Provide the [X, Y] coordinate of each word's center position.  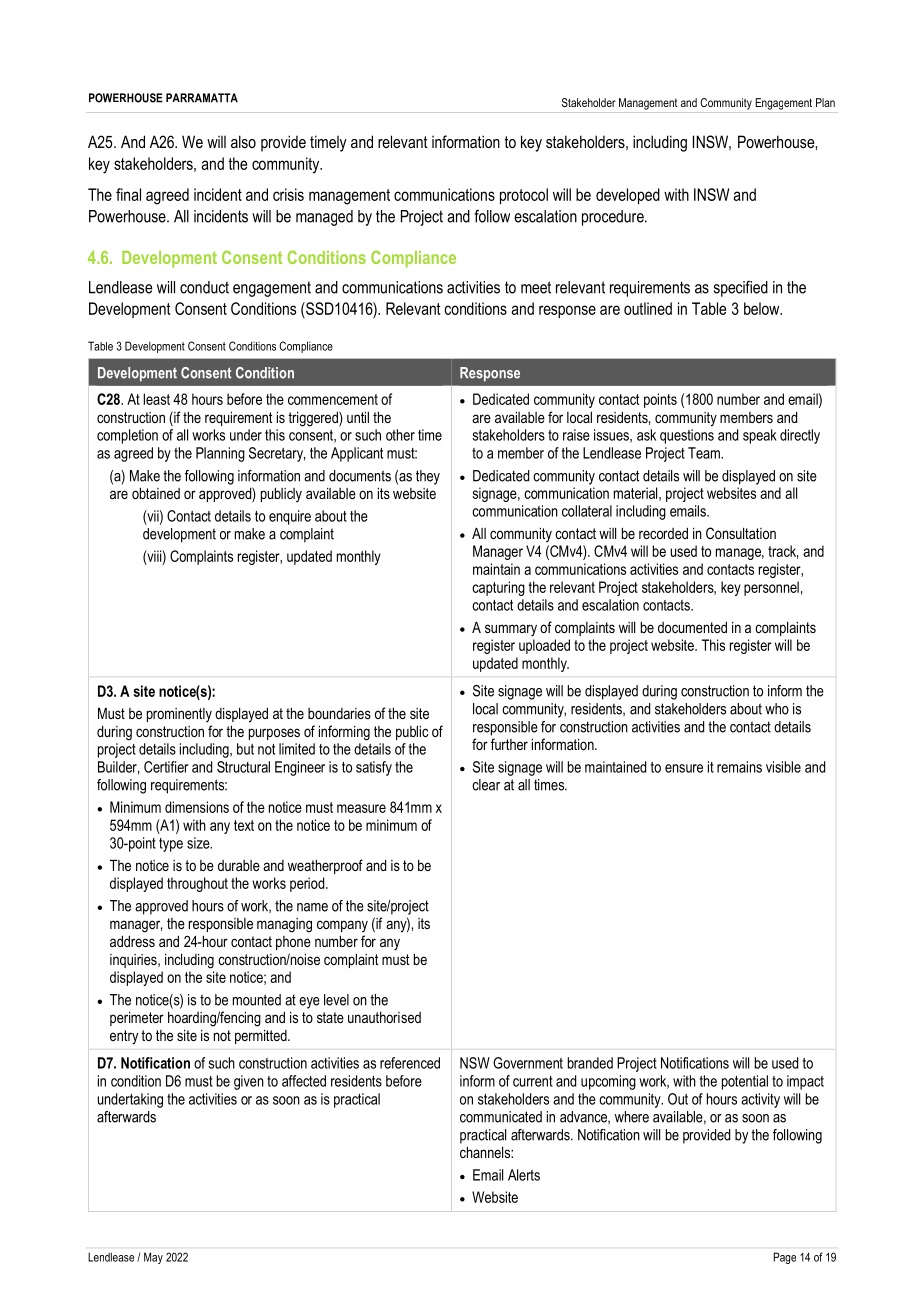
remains [739, 767]
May [153, 1258]
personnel [771, 588]
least [156, 399]
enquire [290, 517]
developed [628, 196]
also [243, 141]
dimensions [197, 807]
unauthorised [384, 1017]
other [400, 435]
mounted [257, 1000]
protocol [524, 196]
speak [760, 436]
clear [486, 785]
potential [745, 1082]
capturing [498, 588]
